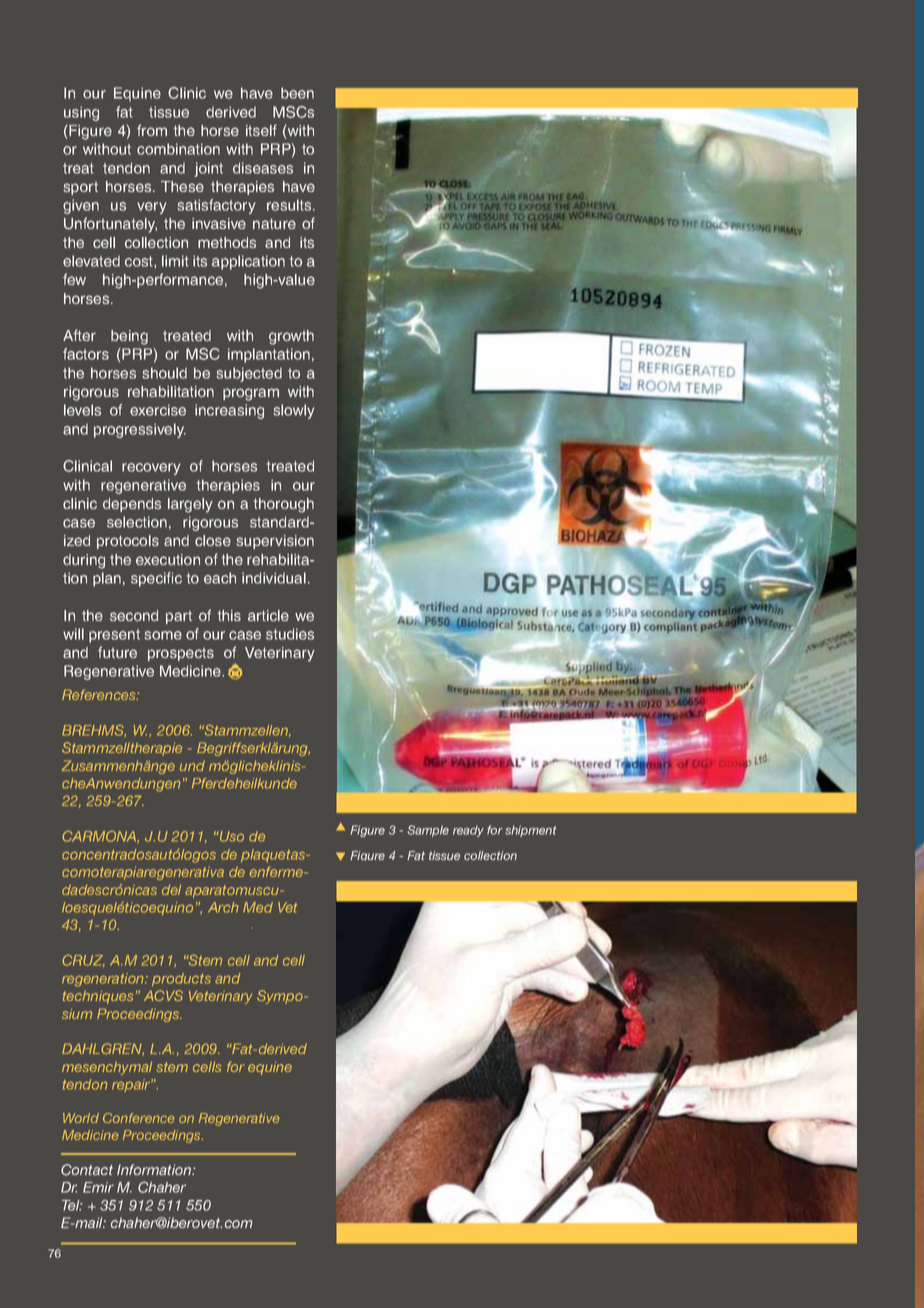  What do you see at coordinates (290, 205) in the screenshot?
I see `results` at bounding box center [290, 205].
